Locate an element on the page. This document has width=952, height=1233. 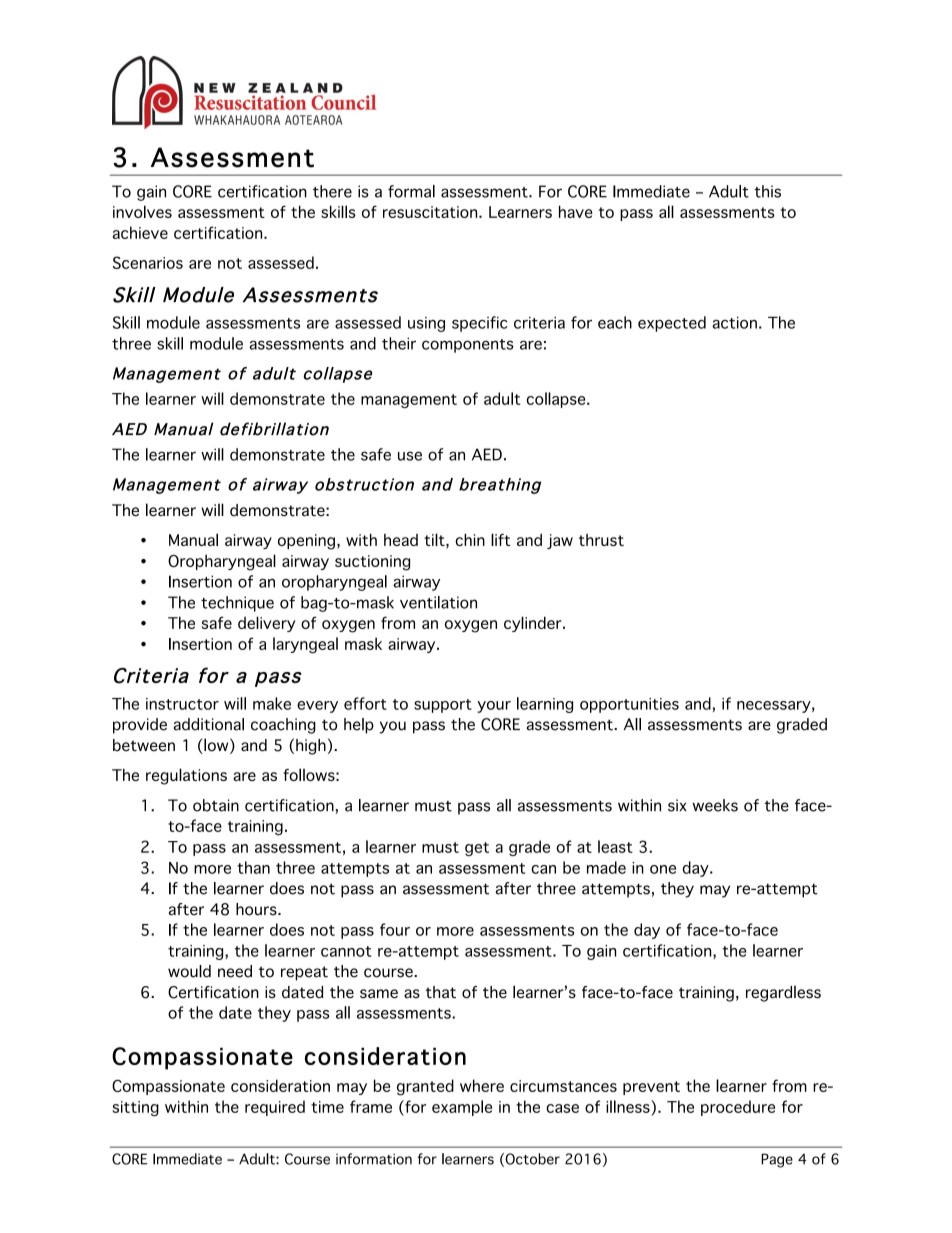
involves is located at coordinates (142, 211).
